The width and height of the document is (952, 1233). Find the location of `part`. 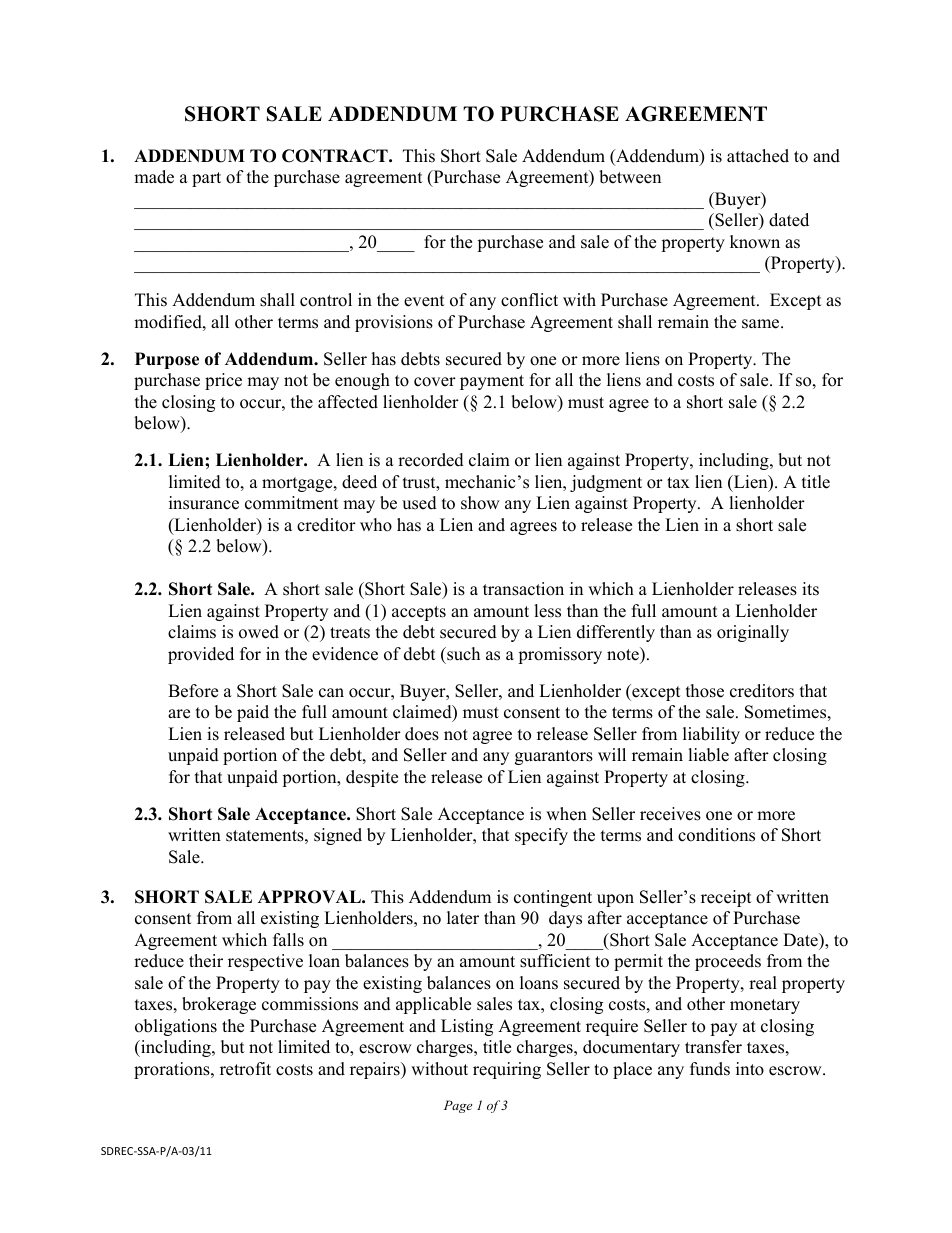

part is located at coordinates (206, 179).
